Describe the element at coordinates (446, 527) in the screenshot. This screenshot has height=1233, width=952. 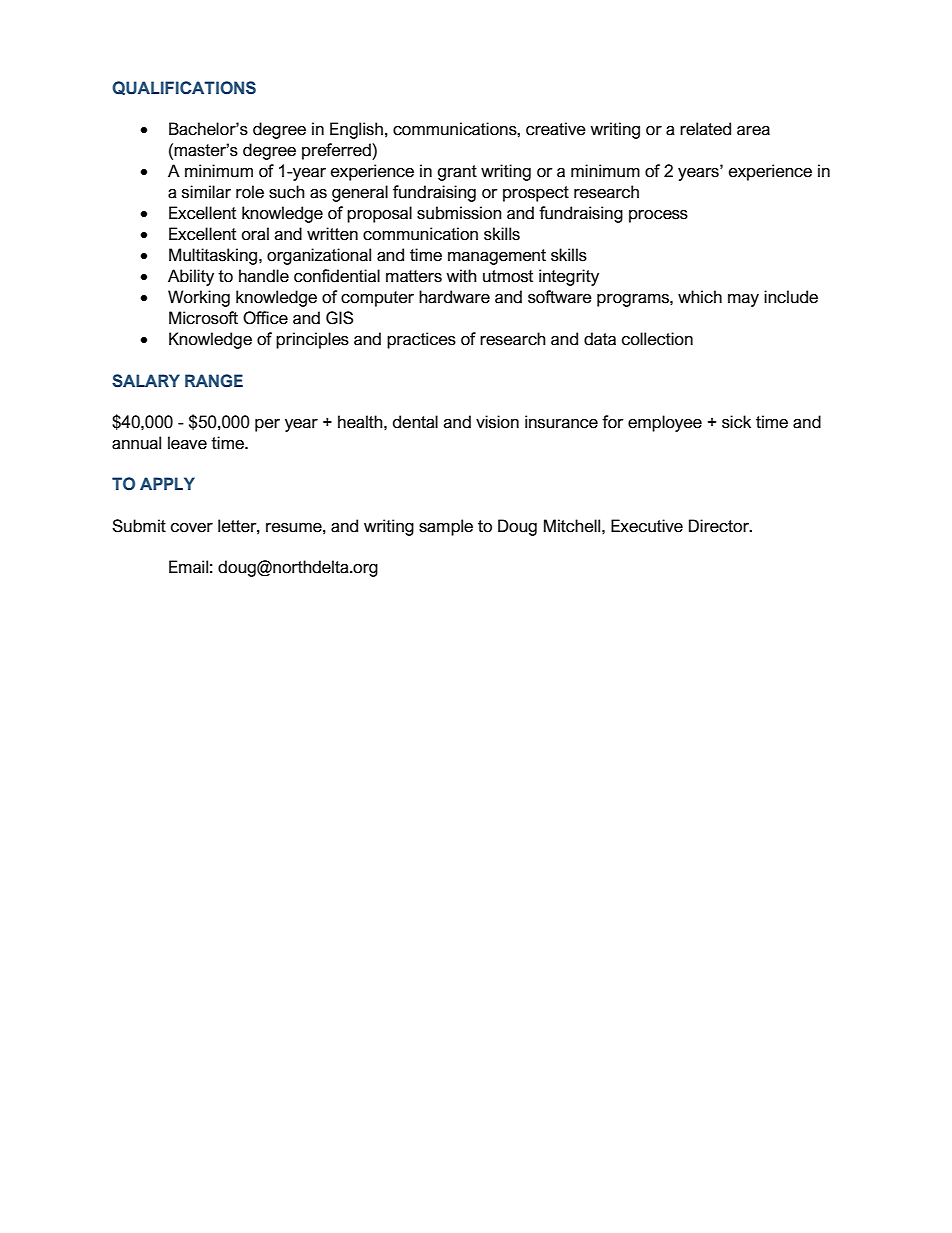
I see `sample` at that location.
